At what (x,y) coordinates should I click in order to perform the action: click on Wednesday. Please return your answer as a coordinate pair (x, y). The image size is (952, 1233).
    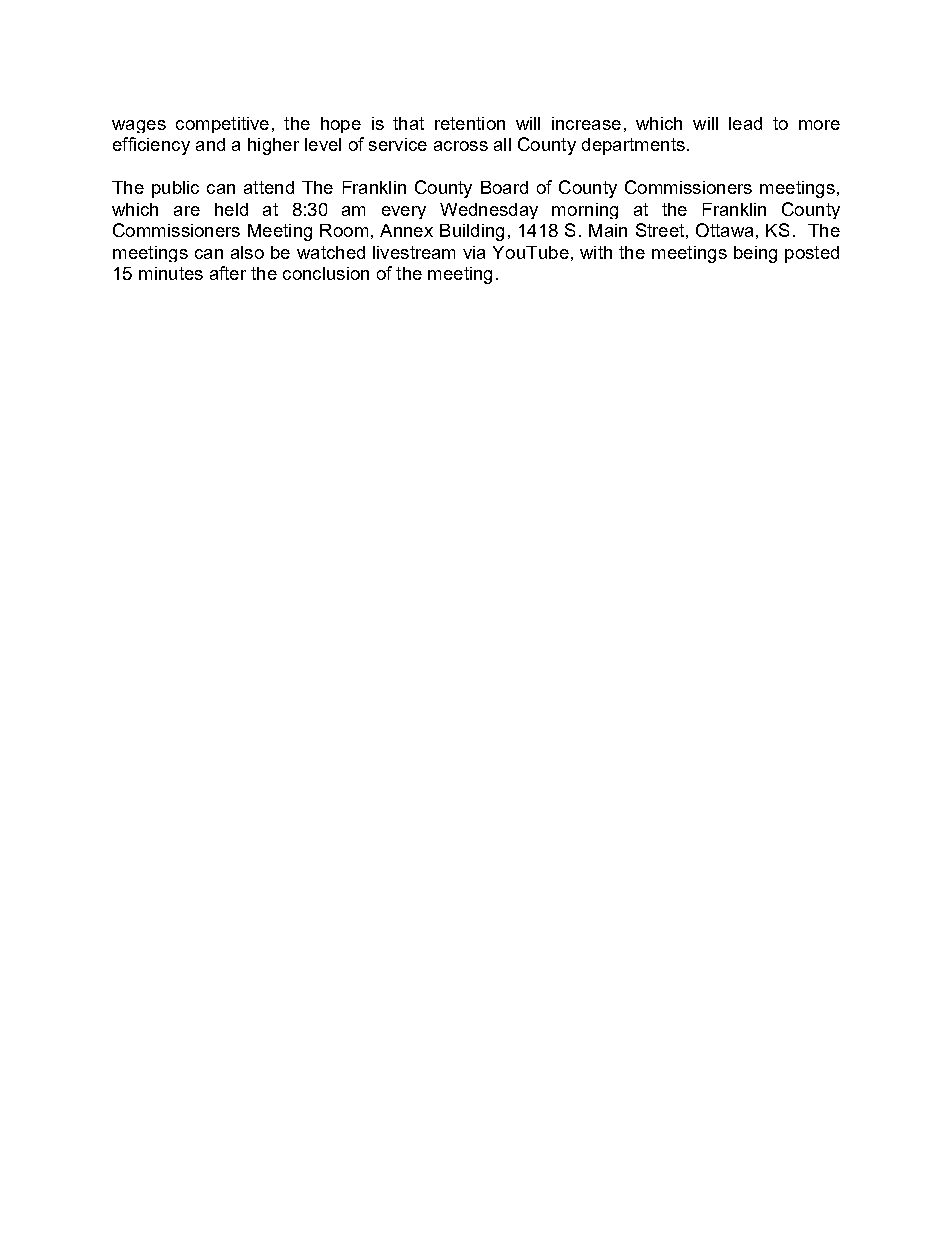
    Looking at the image, I should click on (489, 211).
